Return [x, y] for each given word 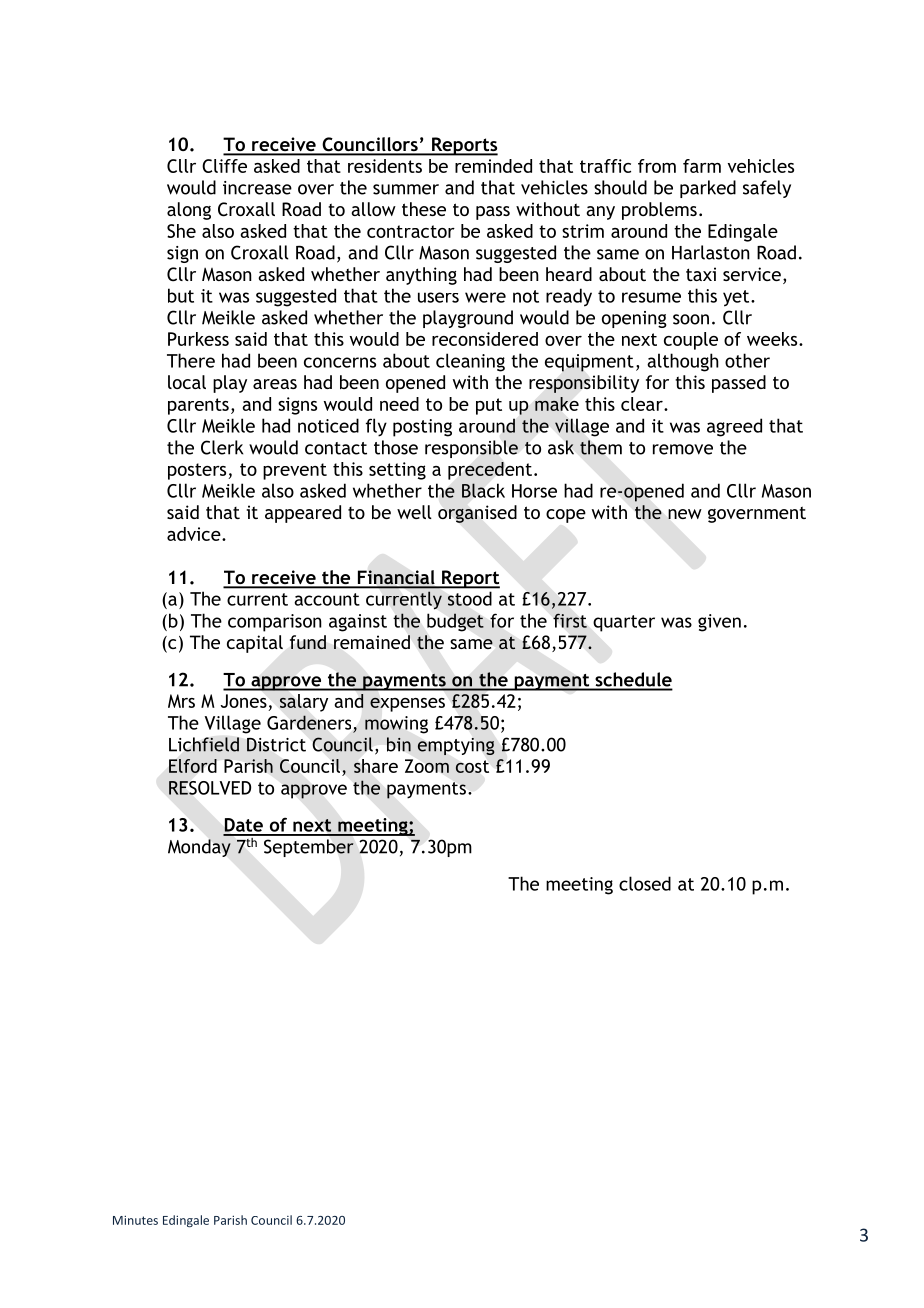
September [309, 848]
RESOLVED [210, 788]
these [424, 209]
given [719, 623]
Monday [199, 848]
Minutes [135, 1220]
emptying [456, 746]
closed [645, 883]
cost [472, 766]
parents [198, 406]
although [683, 362]
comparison [275, 623]
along [189, 211]
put [489, 406]
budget [455, 622]
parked [708, 189]
